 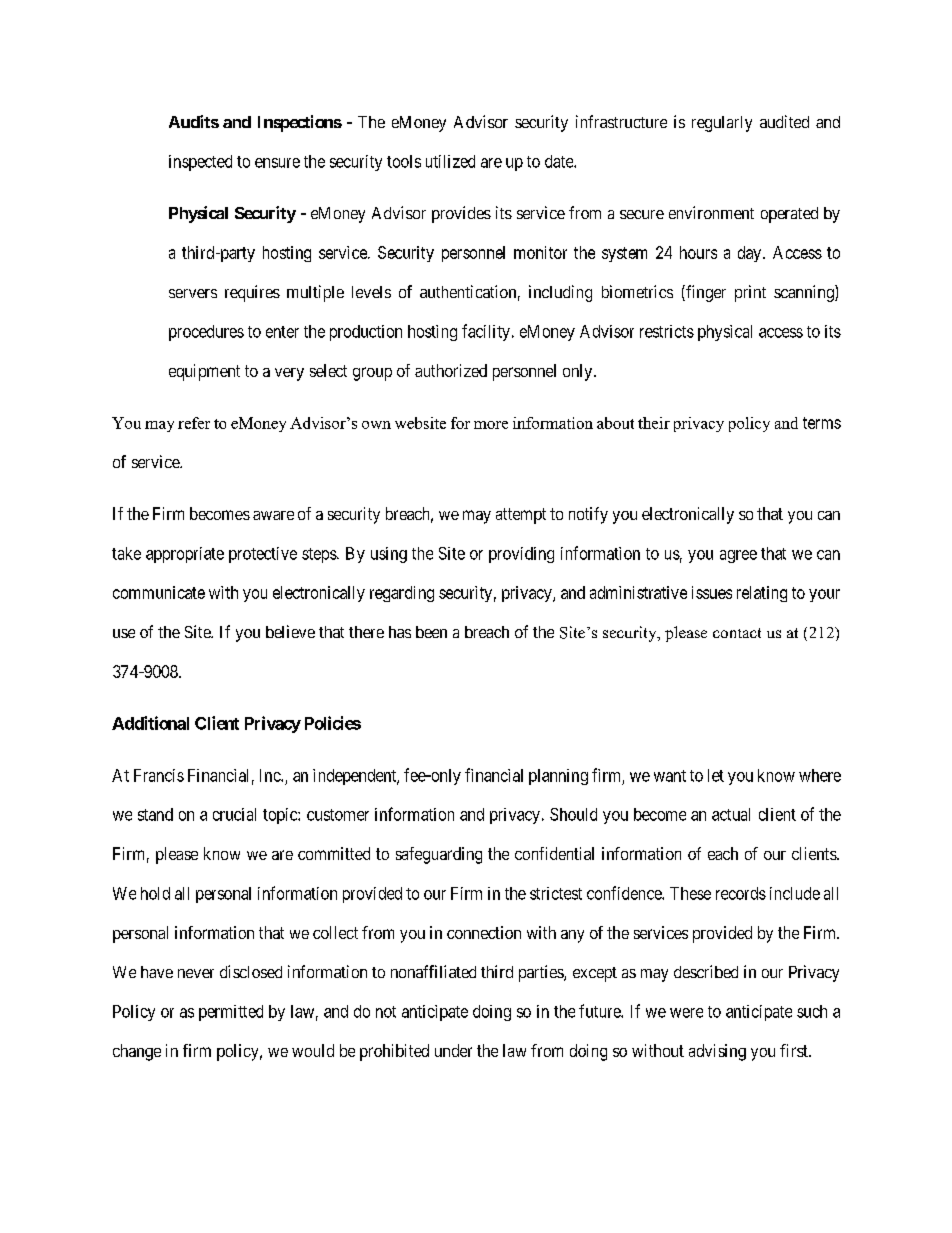 What do you see at coordinates (722, 124) in the screenshot?
I see `regularly` at bounding box center [722, 124].
